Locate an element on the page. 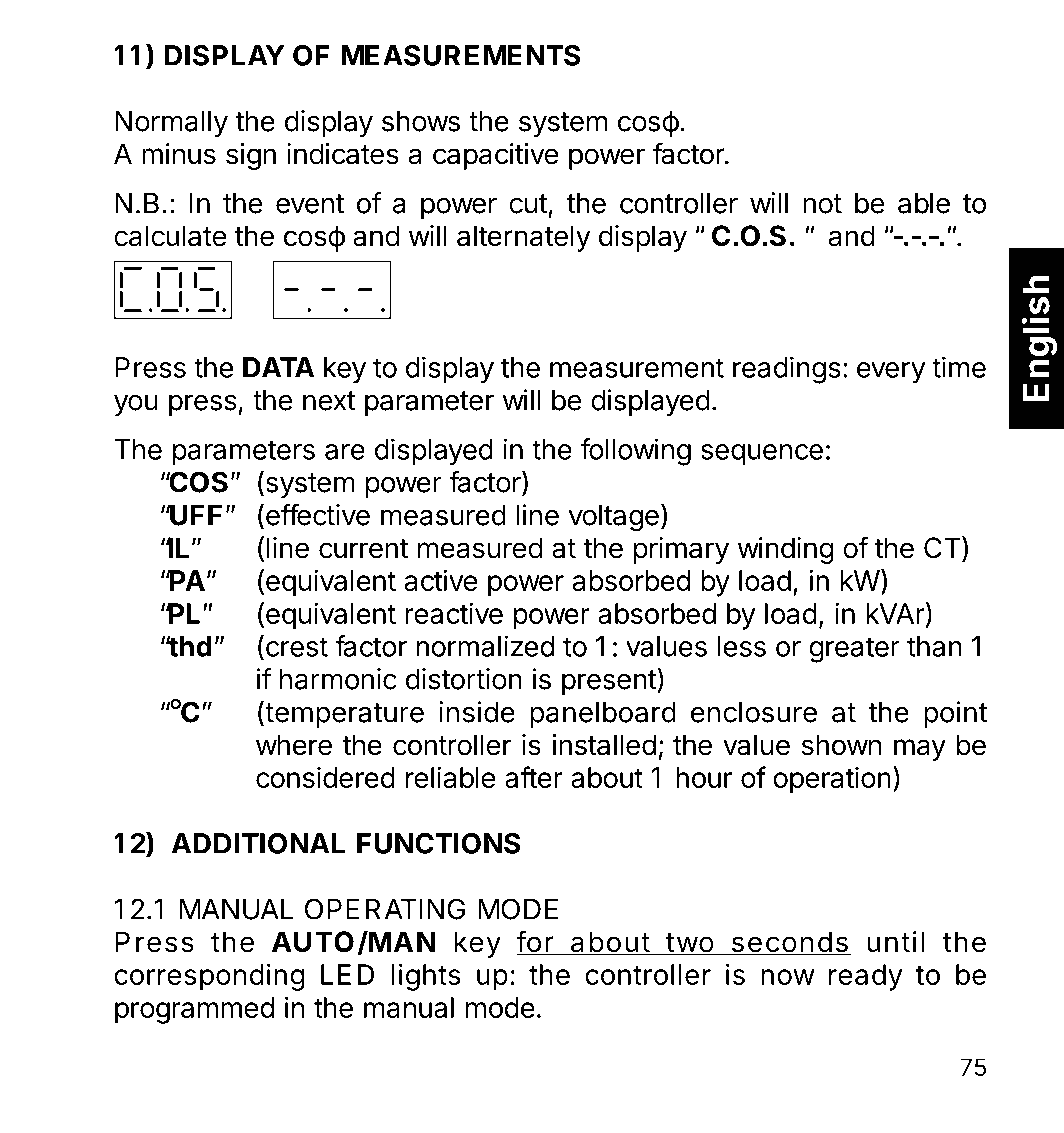 The image size is (1064, 1133). for is located at coordinates (535, 942).
